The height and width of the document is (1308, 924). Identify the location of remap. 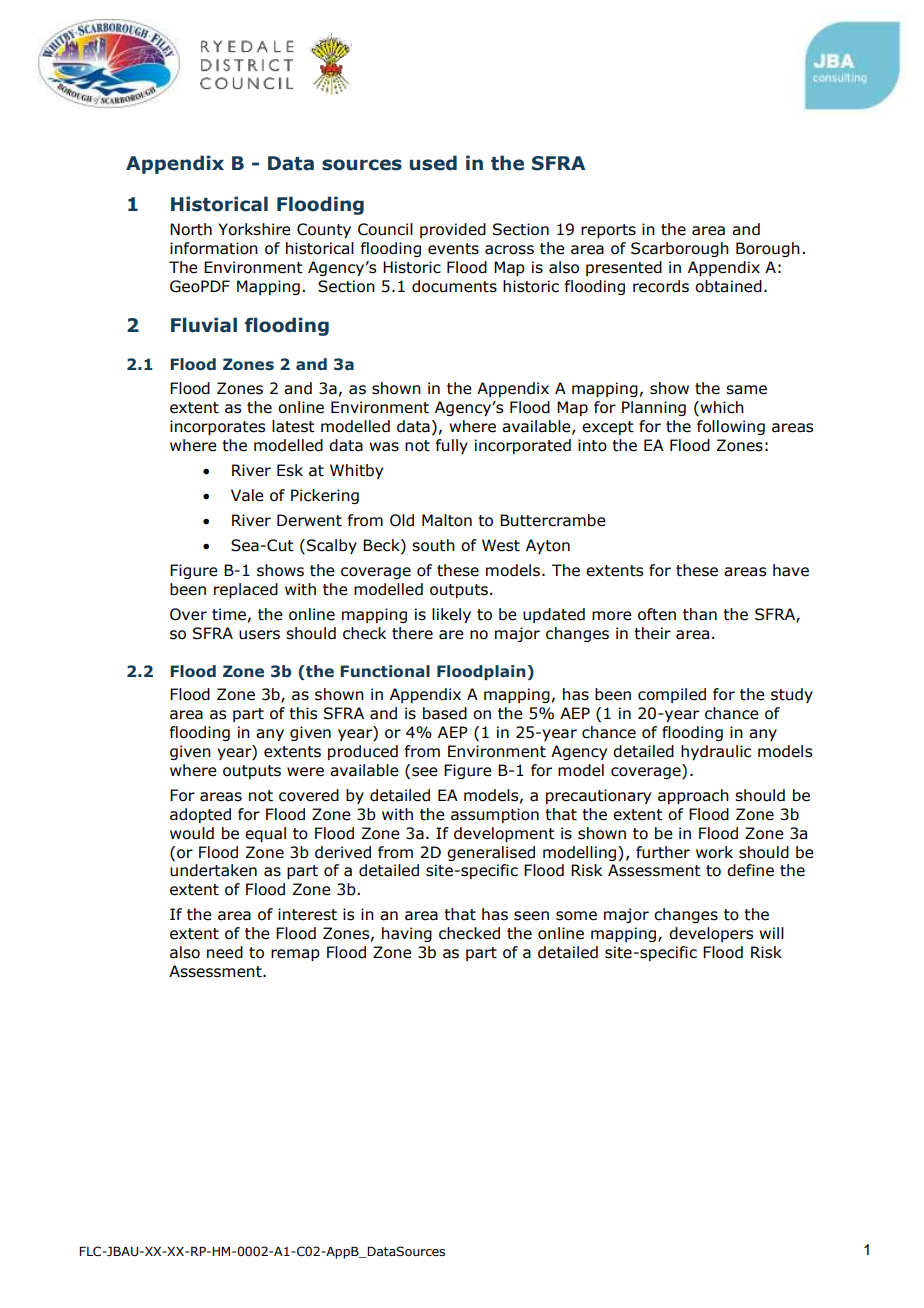
(295, 955).
